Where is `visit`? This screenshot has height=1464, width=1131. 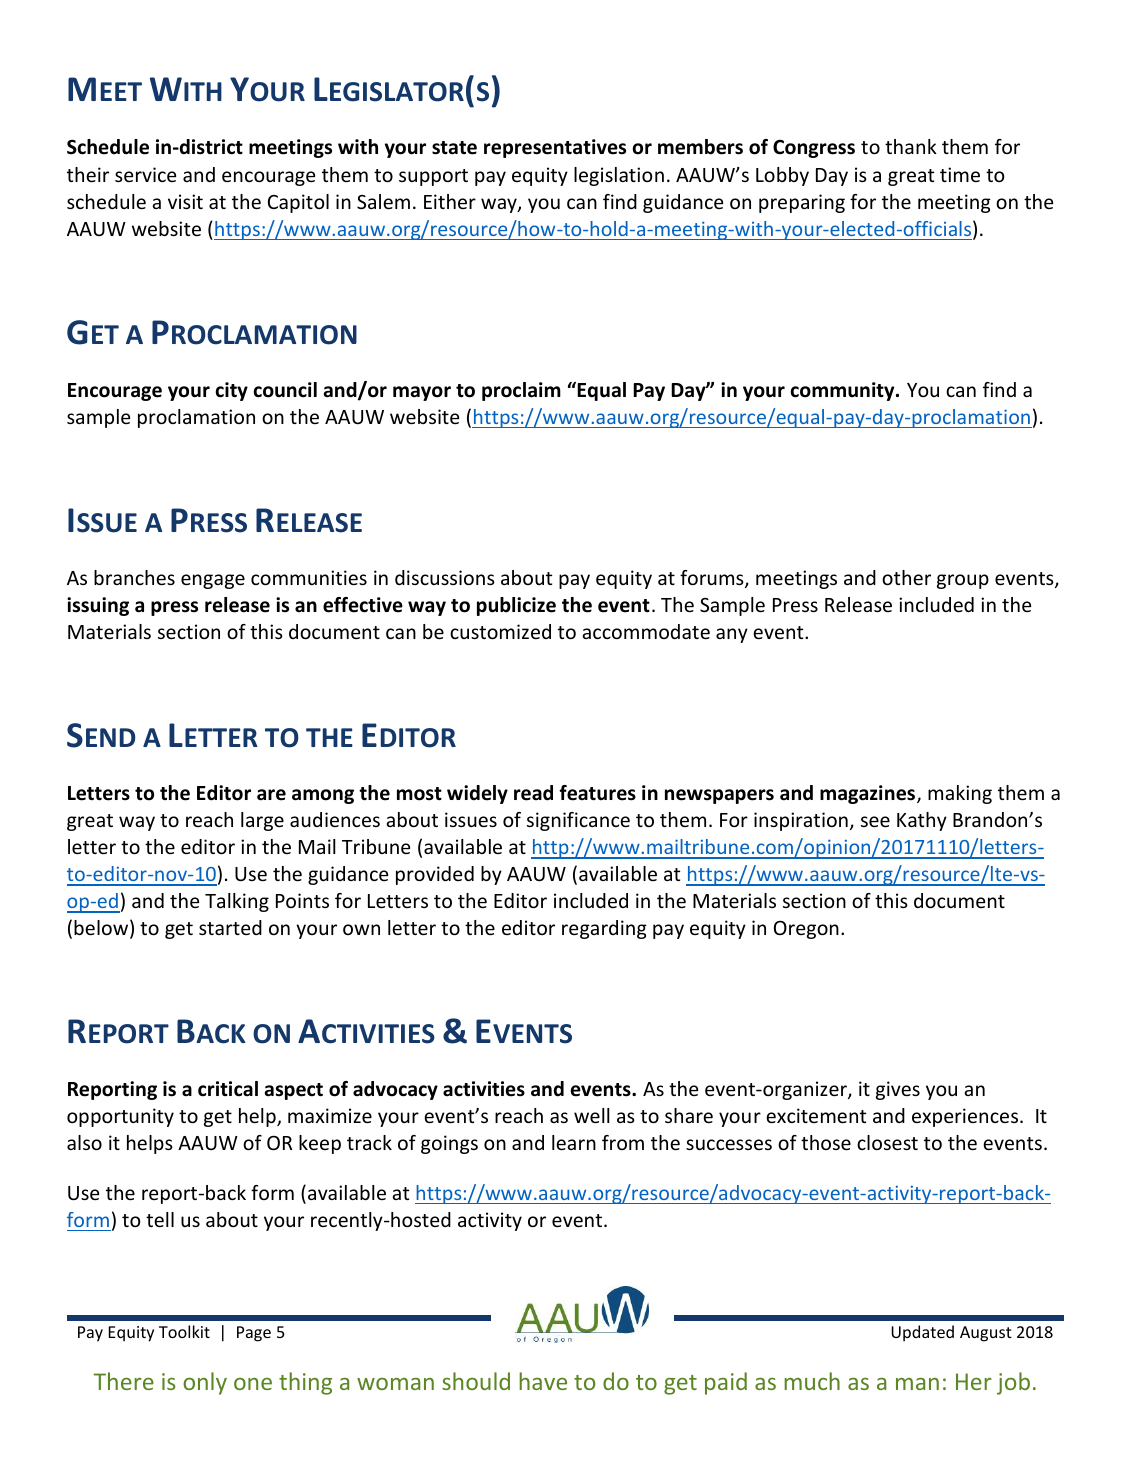
visit is located at coordinates (185, 201).
